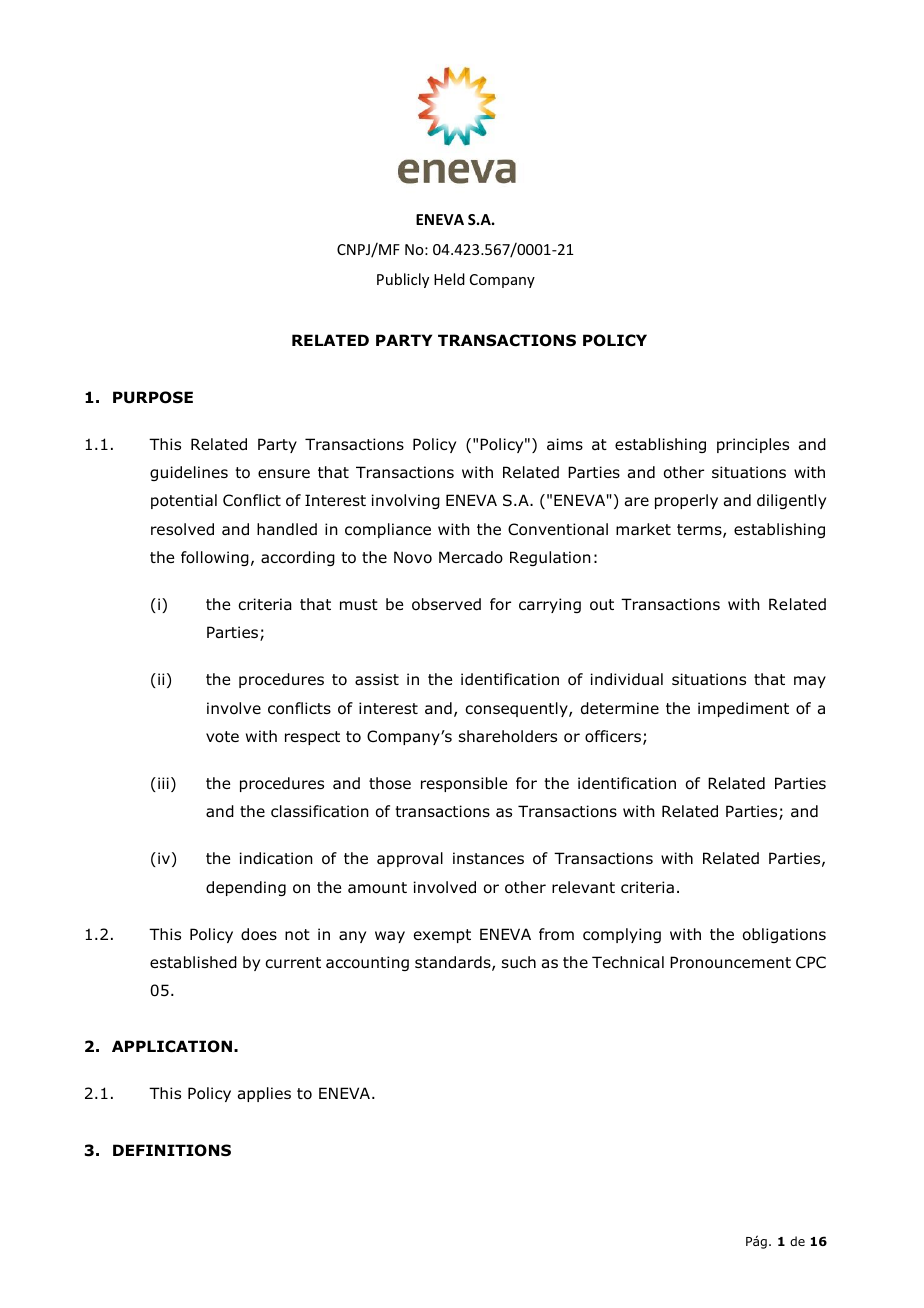 The width and height of the page is (924, 1308). I want to click on such, so click(519, 962).
